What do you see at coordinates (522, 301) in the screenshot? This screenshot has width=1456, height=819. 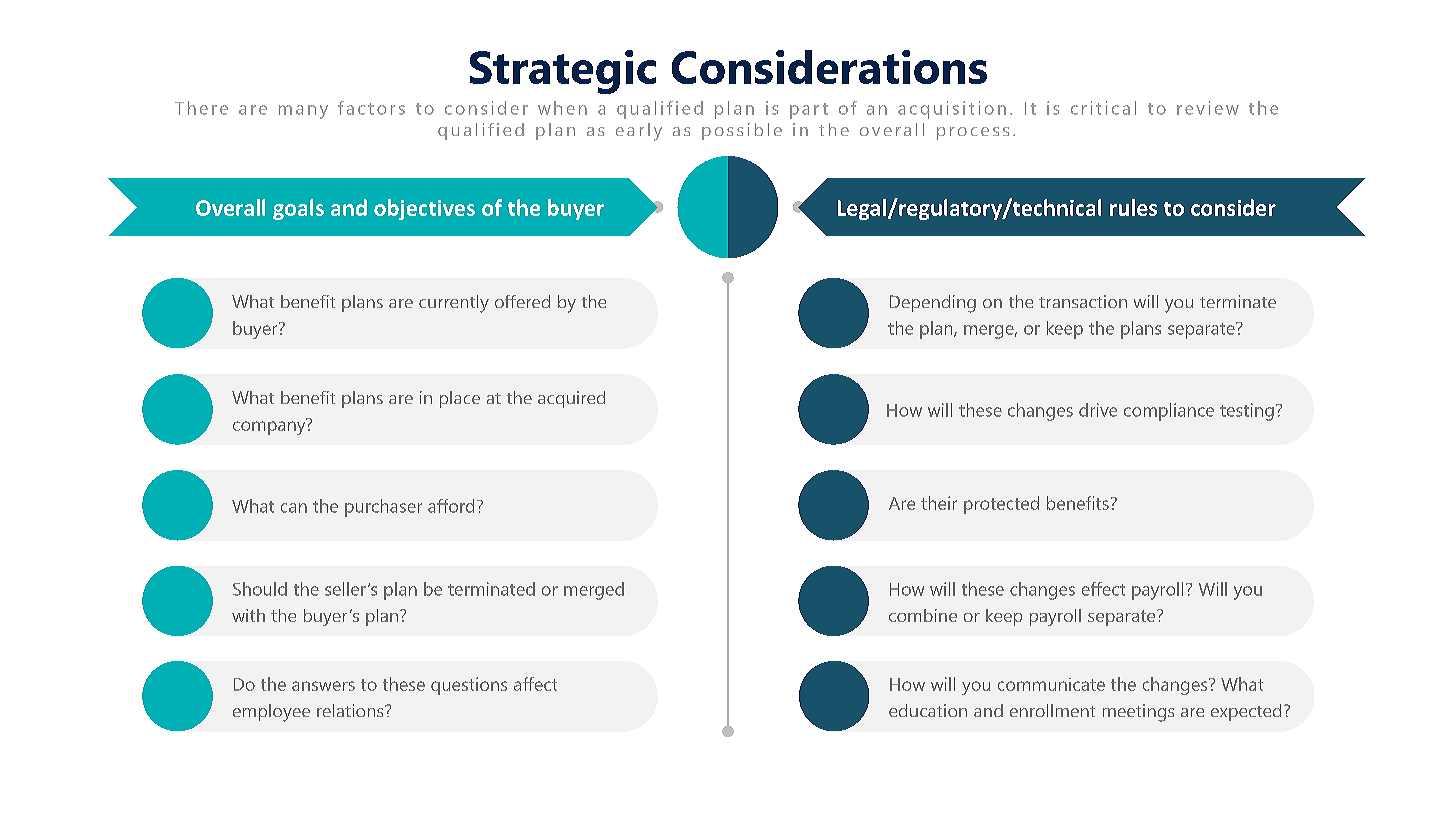 I see `offered` at bounding box center [522, 301].
